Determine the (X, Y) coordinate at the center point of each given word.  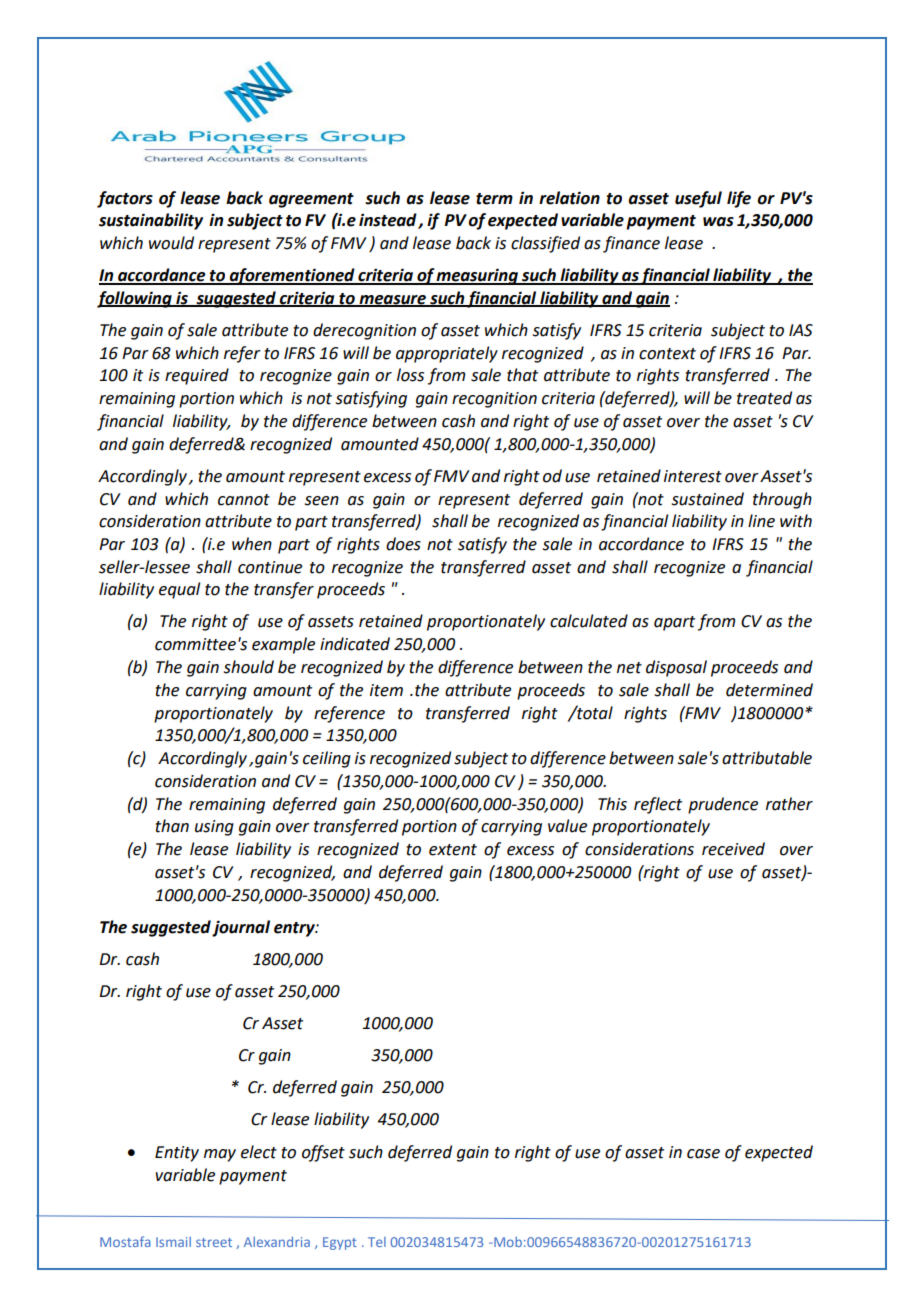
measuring (477, 276)
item (386, 690)
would (171, 243)
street (214, 1242)
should (249, 667)
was (718, 222)
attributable (767, 758)
